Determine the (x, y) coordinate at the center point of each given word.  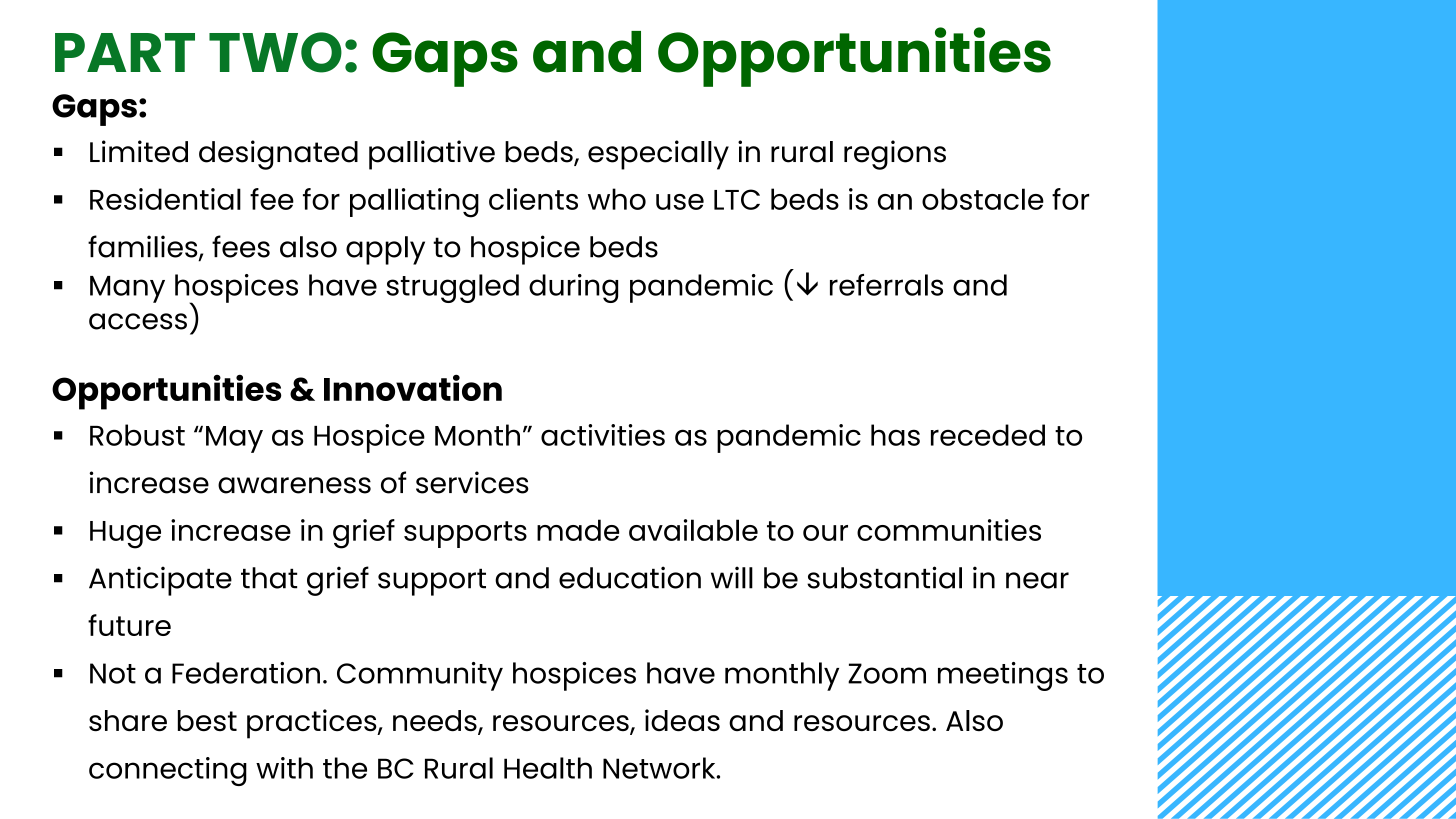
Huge (125, 535)
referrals (886, 285)
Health (548, 768)
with (284, 768)
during (573, 288)
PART (125, 52)
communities (949, 530)
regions (895, 155)
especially (658, 155)
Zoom (887, 673)
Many (127, 289)
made (578, 530)
